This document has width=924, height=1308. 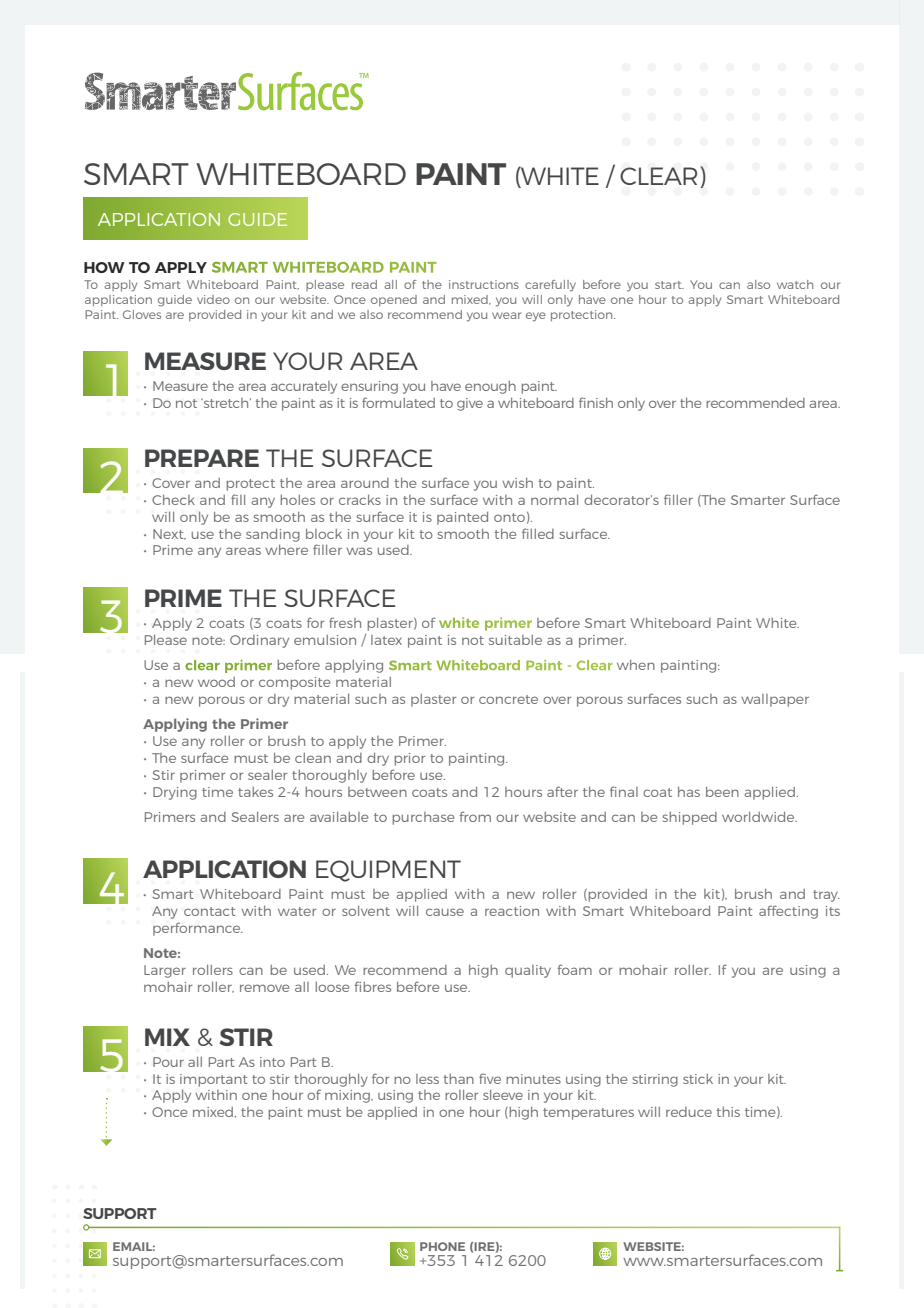 I want to click on Drying, so click(x=175, y=793).
